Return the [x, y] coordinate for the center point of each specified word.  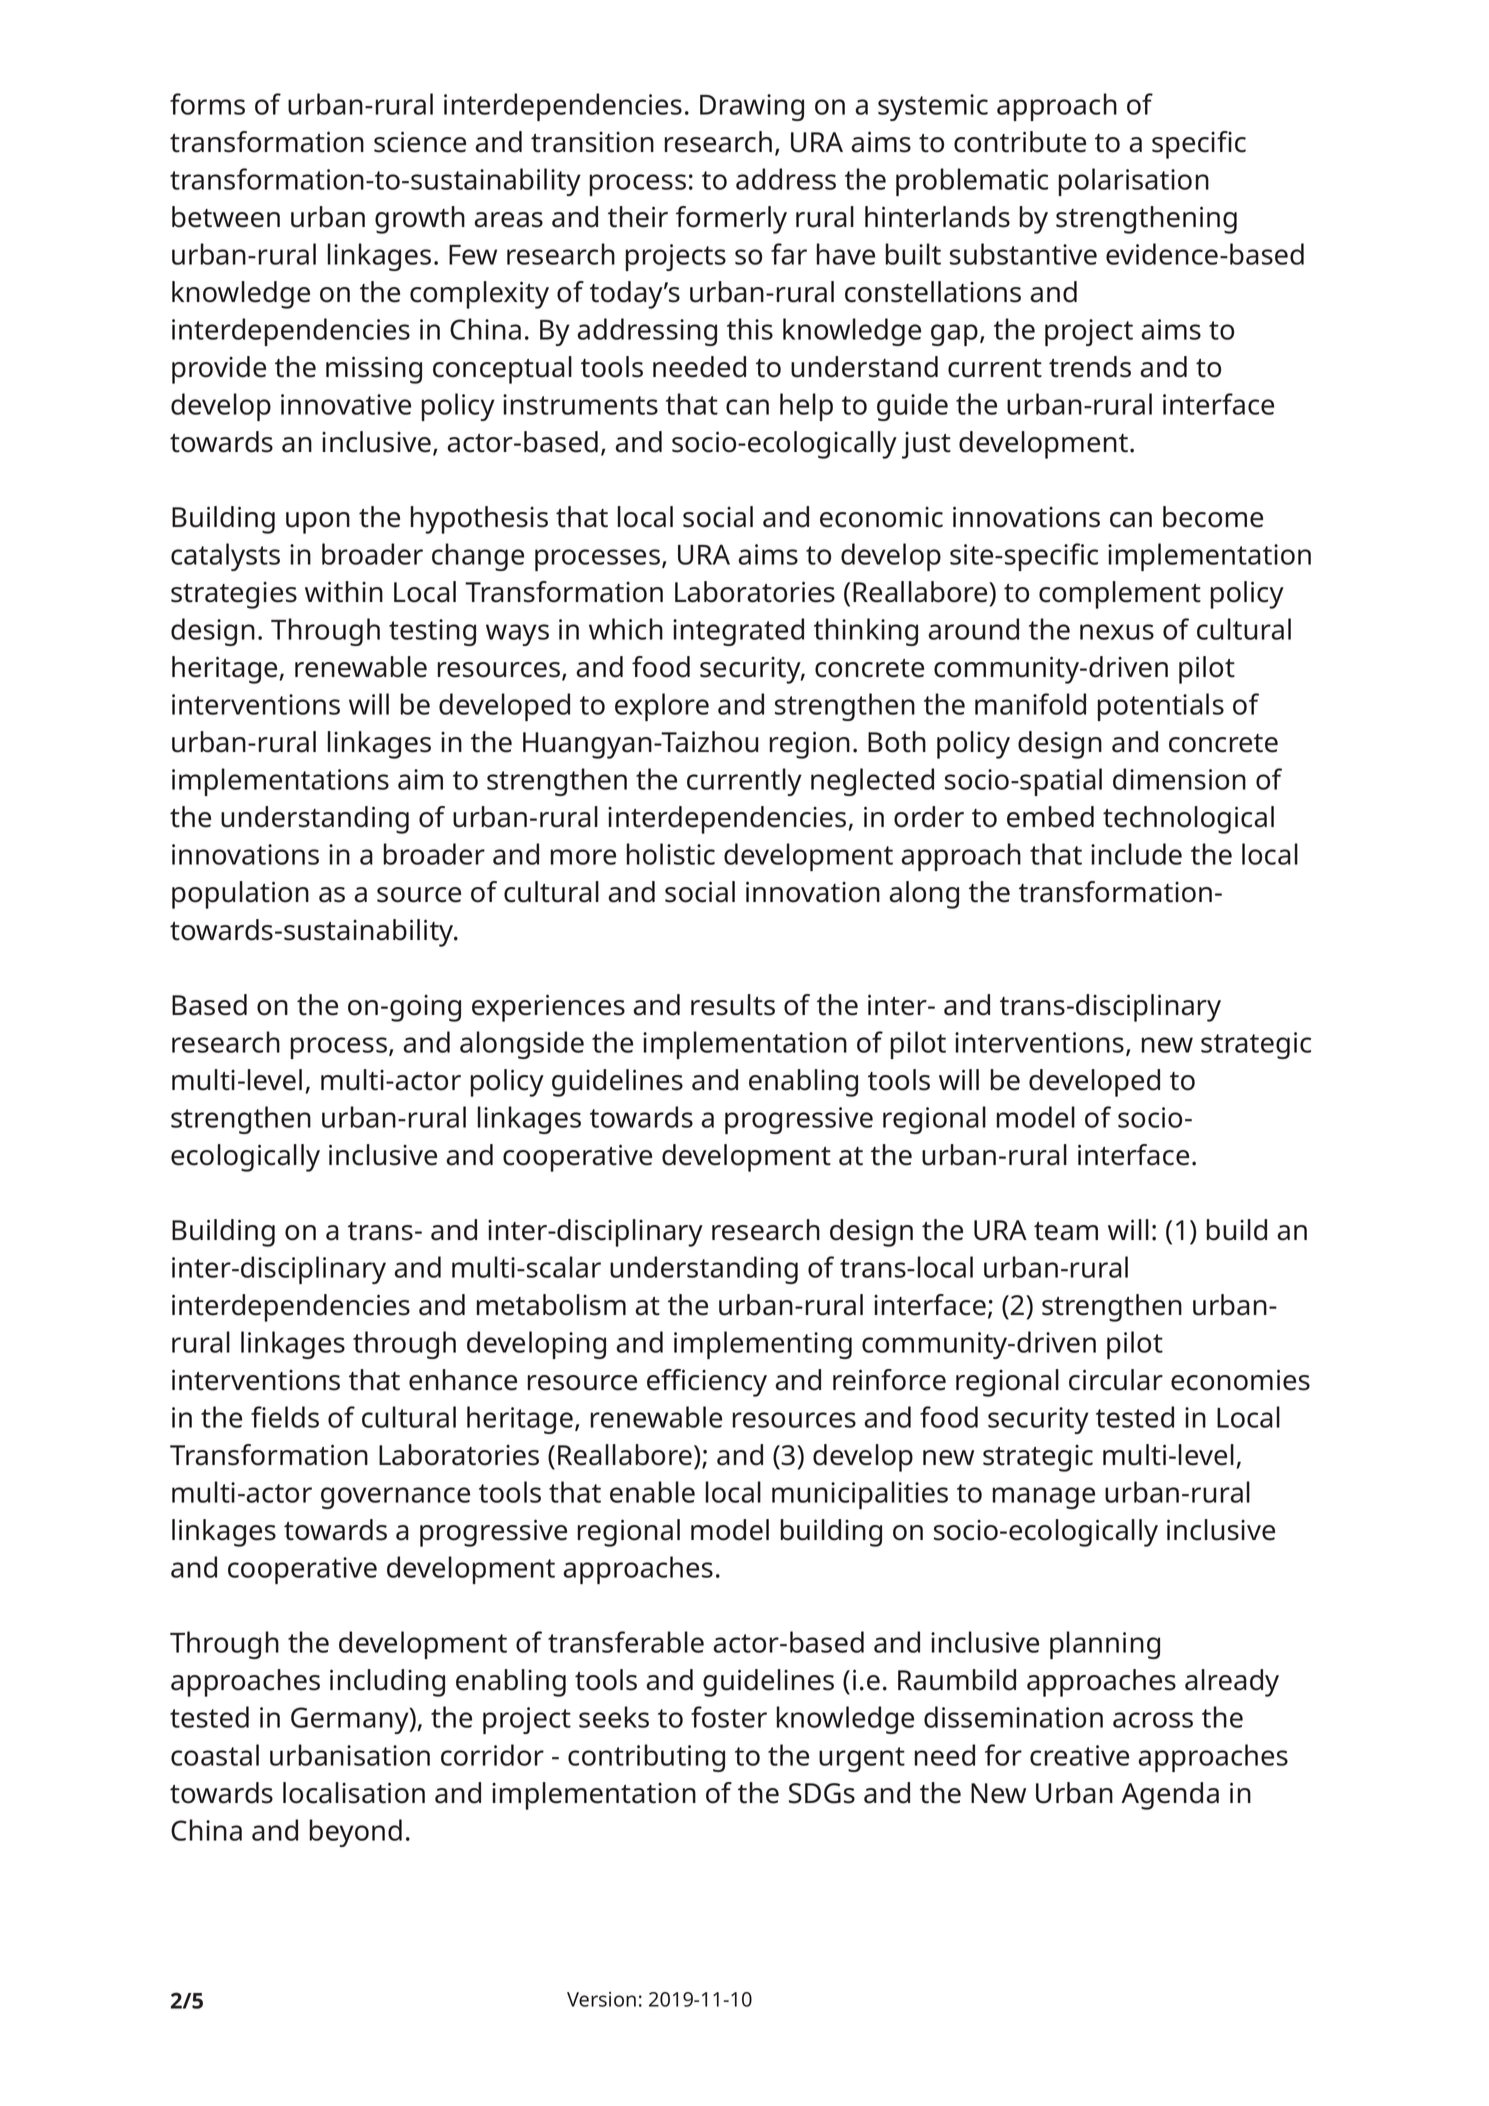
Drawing [752, 107]
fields [285, 1417]
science [420, 142]
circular [1116, 1380]
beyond [356, 1833]
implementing [763, 1345]
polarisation [1134, 182]
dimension [1179, 779]
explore [662, 707]
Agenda [1170, 1796]
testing [432, 632]
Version [601, 1999]
